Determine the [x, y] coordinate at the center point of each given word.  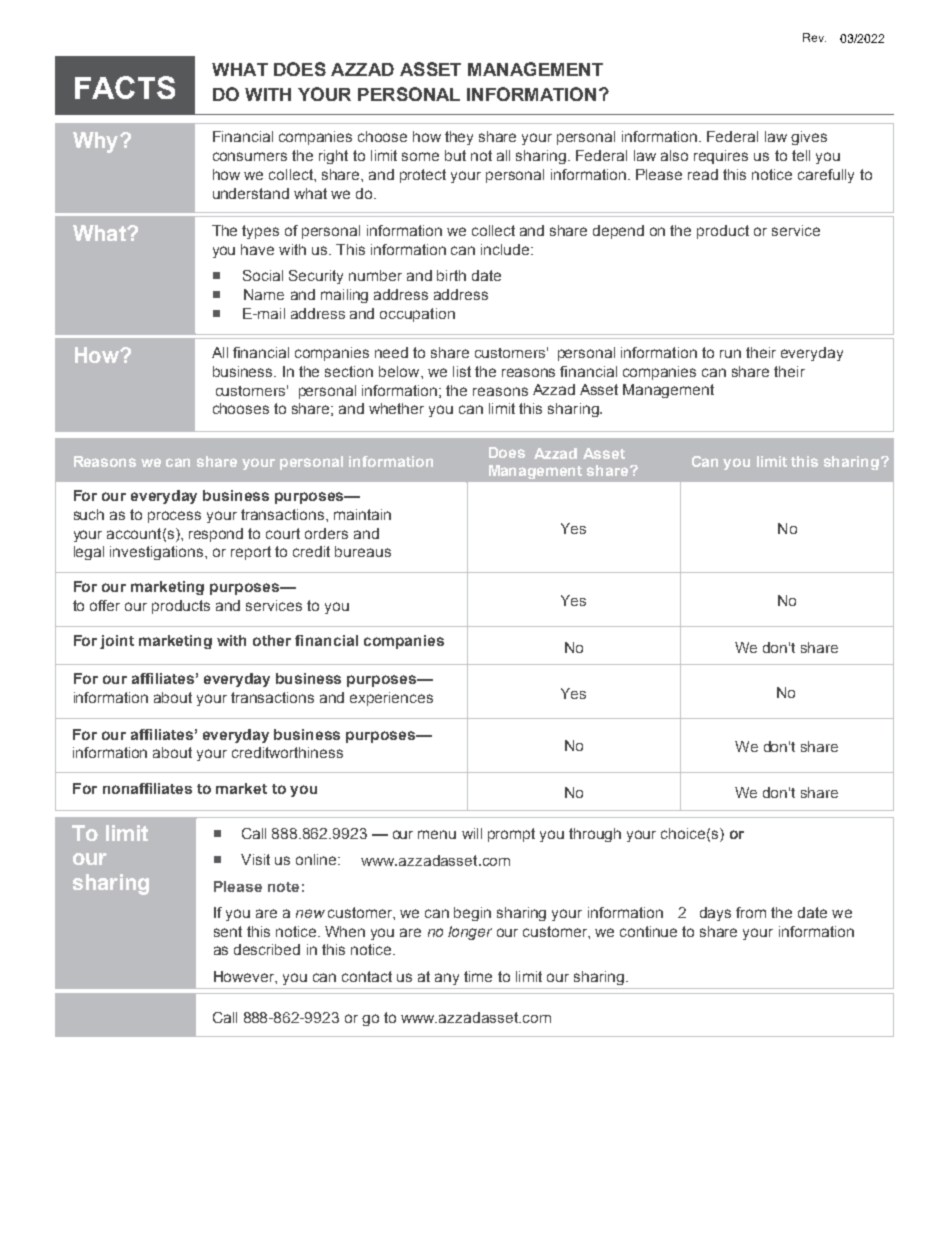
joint [117, 642]
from [751, 912]
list [462, 371]
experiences [391, 699]
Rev [814, 37]
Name [264, 294]
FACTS [125, 87]
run [730, 353]
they [459, 138]
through [595, 835]
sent [228, 931]
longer [470, 933]
